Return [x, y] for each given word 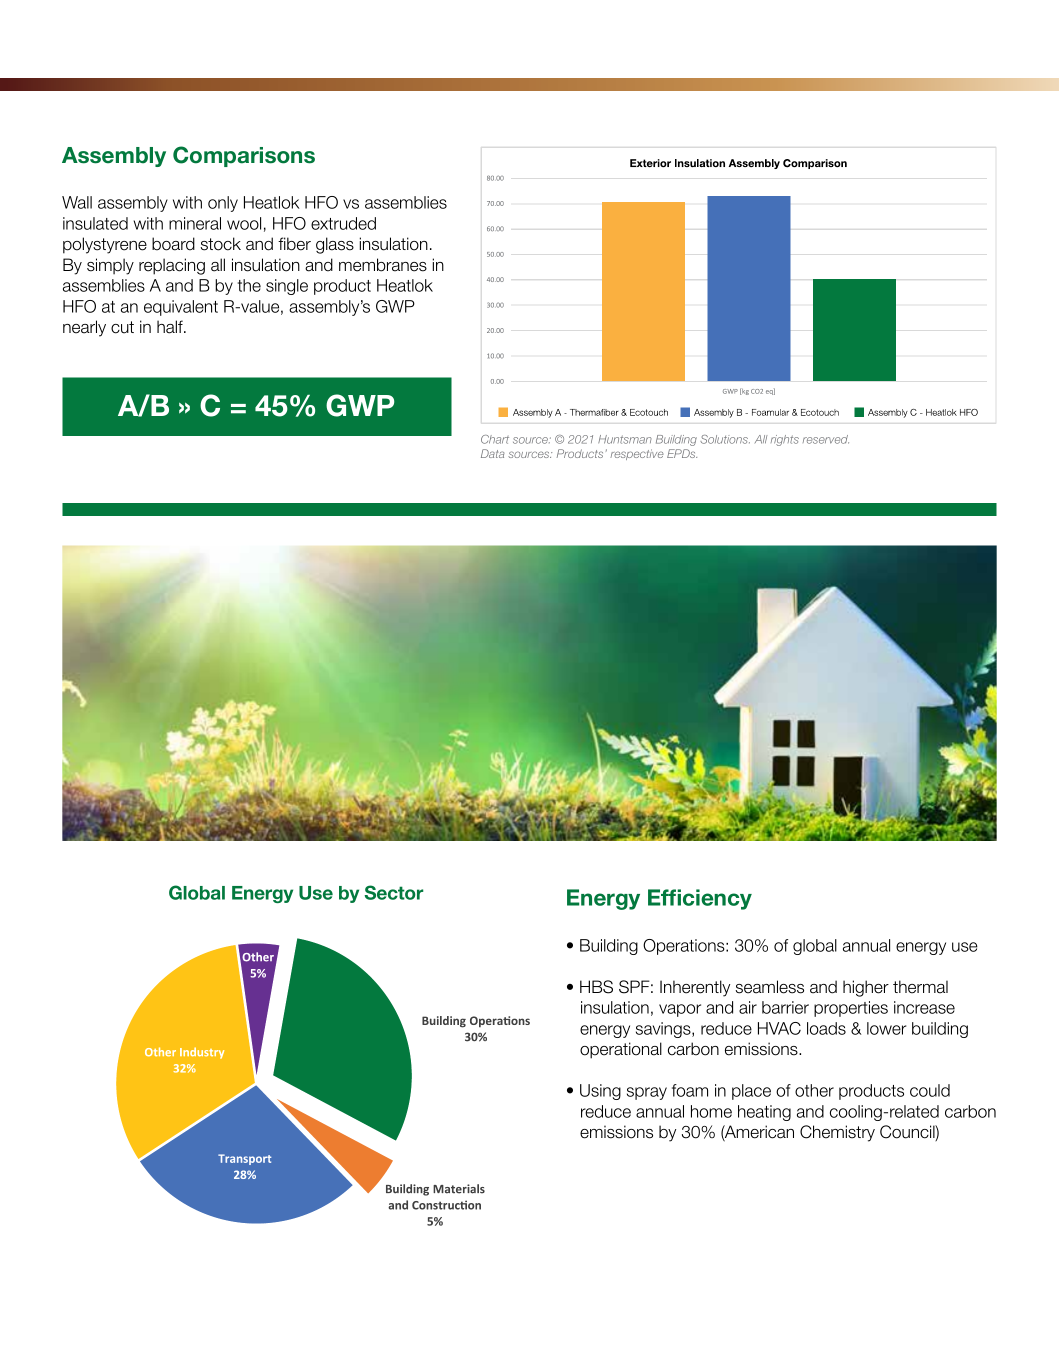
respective [637, 454]
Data [493, 453]
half [171, 327]
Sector [393, 892]
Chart [495, 439]
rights [785, 440]
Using [600, 1092]
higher [866, 988]
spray [647, 1093]
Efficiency [700, 899]
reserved [826, 439]
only [223, 204]
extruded [343, 223]
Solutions [725, 439]
